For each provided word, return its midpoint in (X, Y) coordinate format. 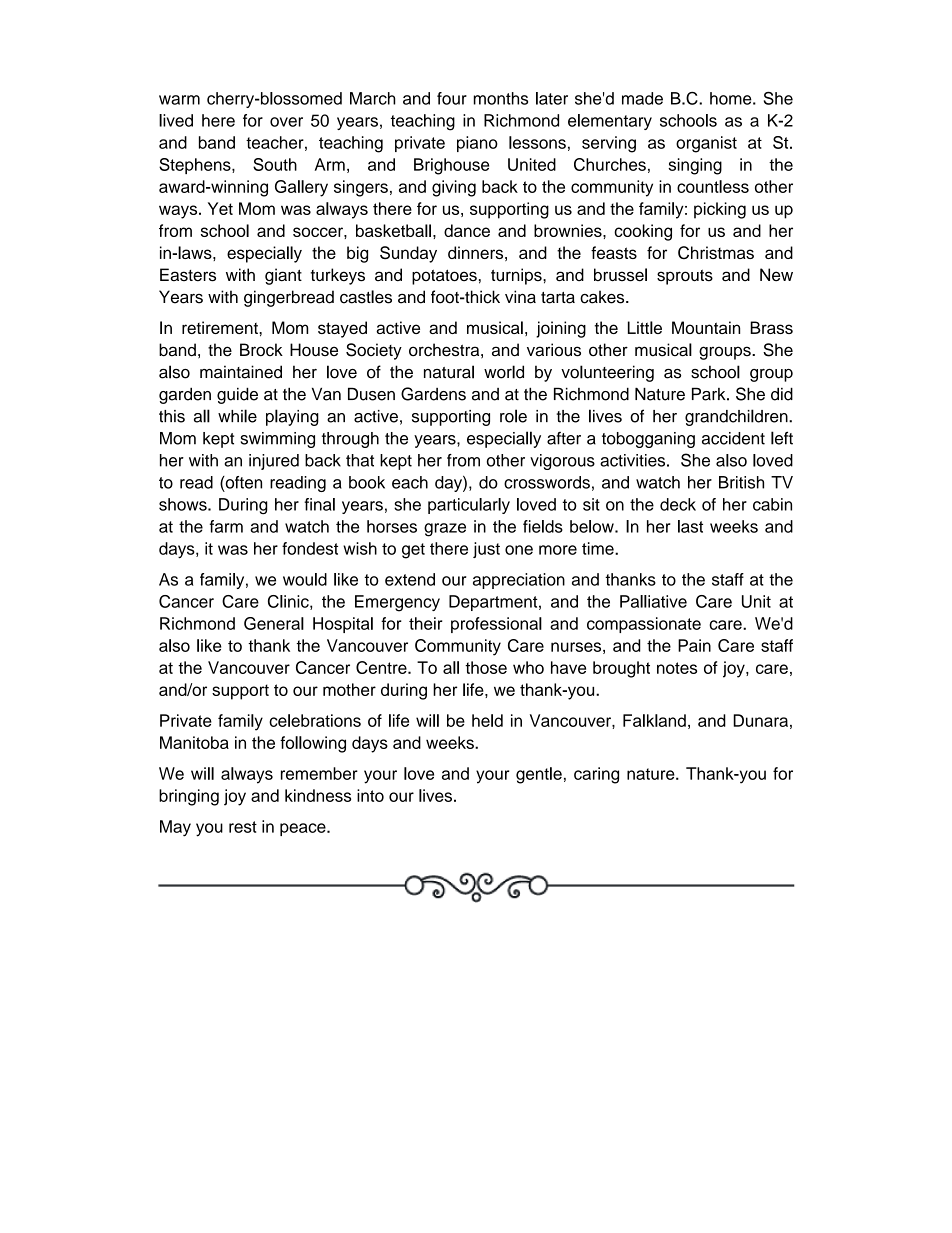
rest (243, 827)
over (286, 122)
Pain (694, 645)
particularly (469, 506)
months (501, 98)
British (741, 482)
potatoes (444, 277)
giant (283, 276)
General (274, 623)
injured (274, 462)
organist (706, 144)
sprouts (685, 277)
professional (496, 625)
